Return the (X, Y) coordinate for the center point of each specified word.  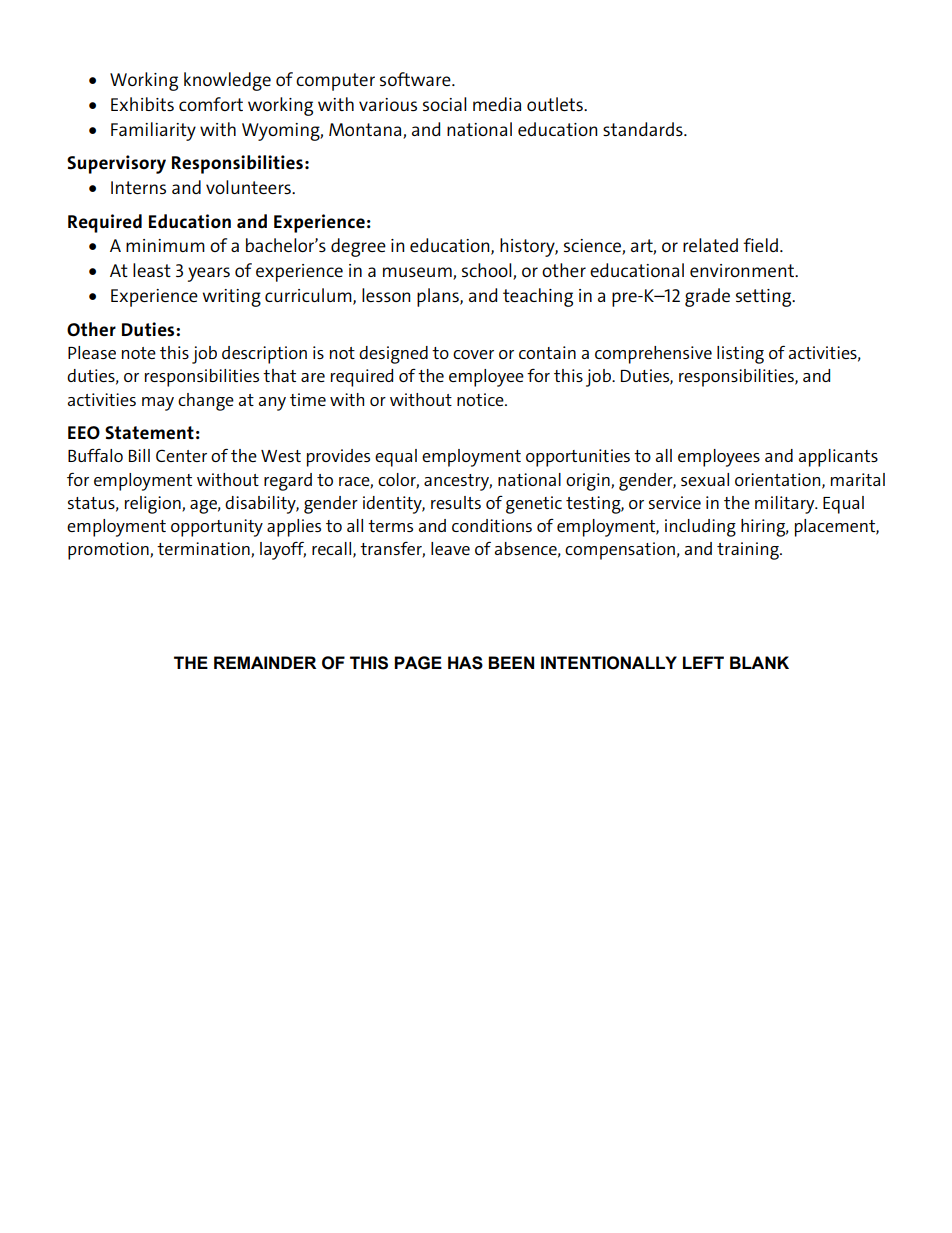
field (760, 245)
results (456, 502)
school (488, 271)
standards (644, 129)
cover (473, 354)
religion (154, 505)
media (497, 104)
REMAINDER (265, 662)
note (139, 353)
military (786, 505)
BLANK (759, 662)
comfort (211, 104)
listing (740, 355)
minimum (165, 245)
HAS (465, 663)
